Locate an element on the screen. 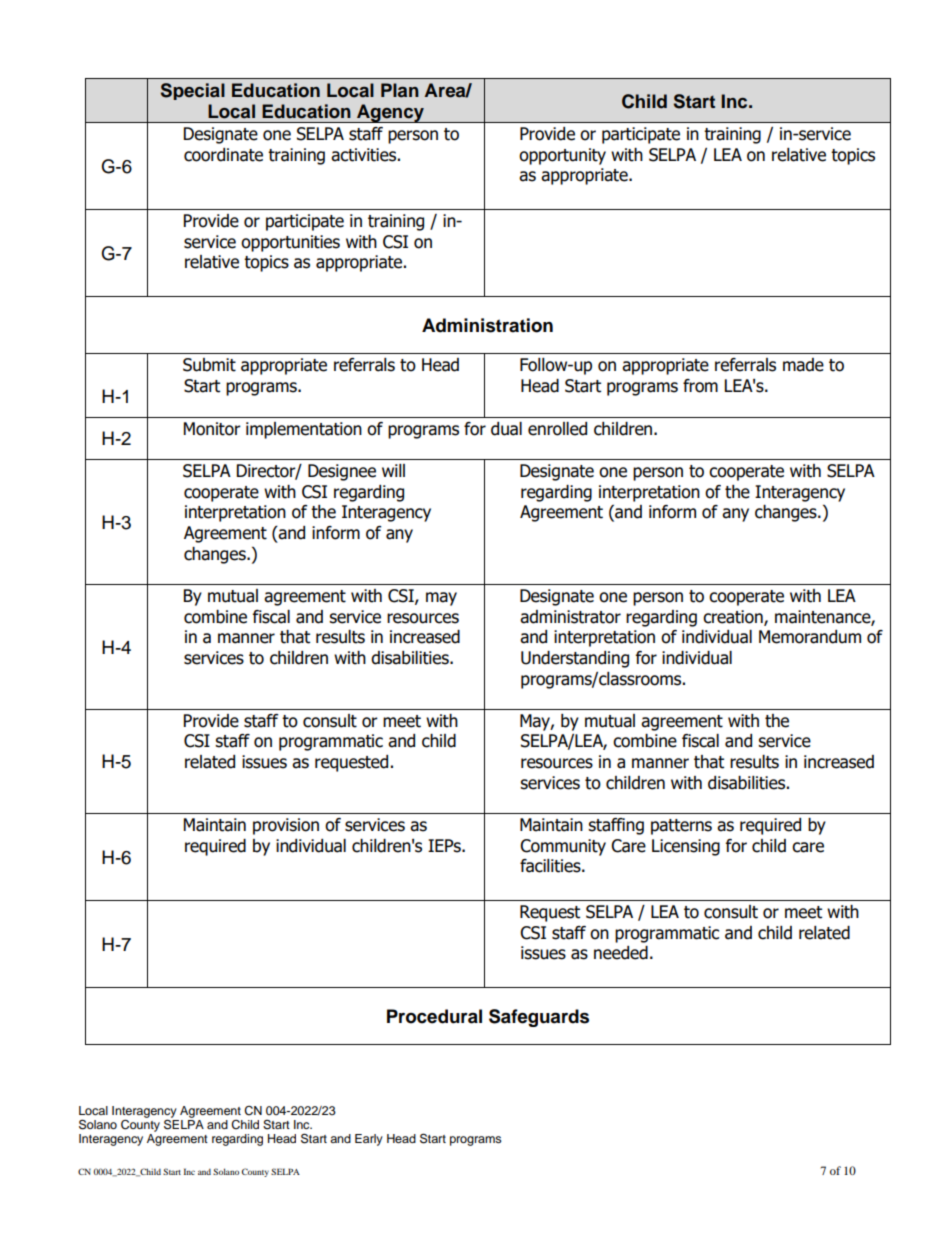 This screenshot has width=952, height=1233. needed is located at coordinates (621, 953).
